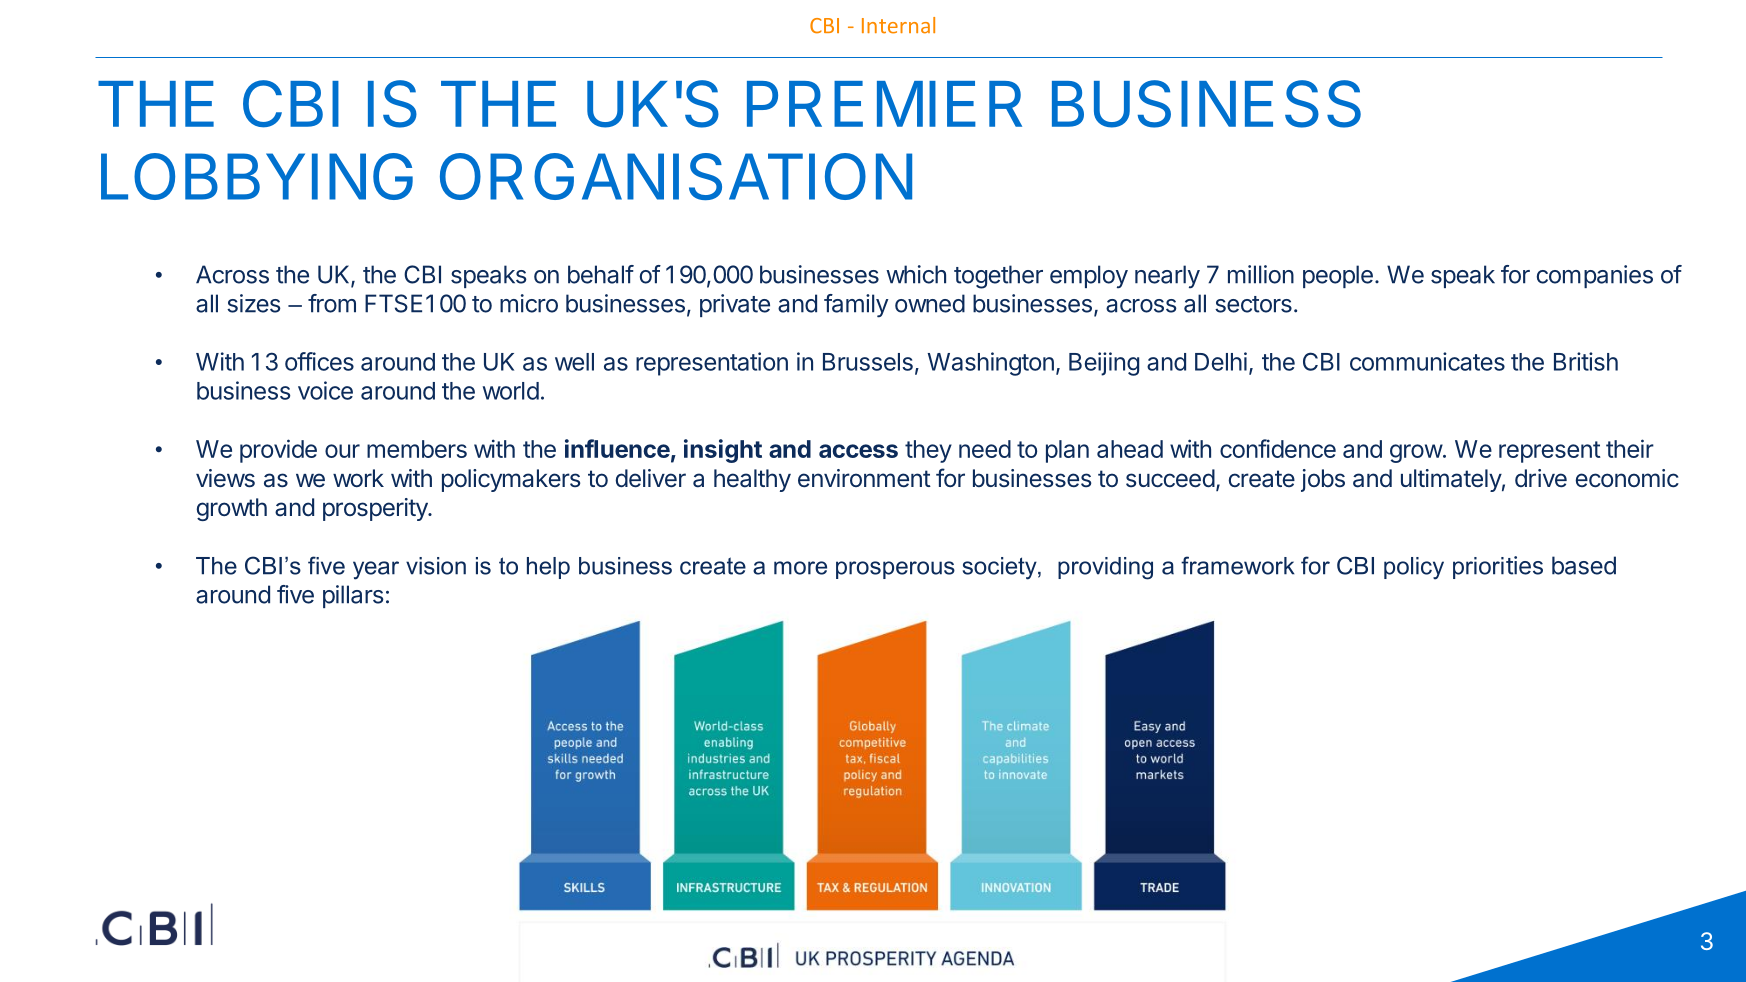  I want to click on year, so click(376, 570).
